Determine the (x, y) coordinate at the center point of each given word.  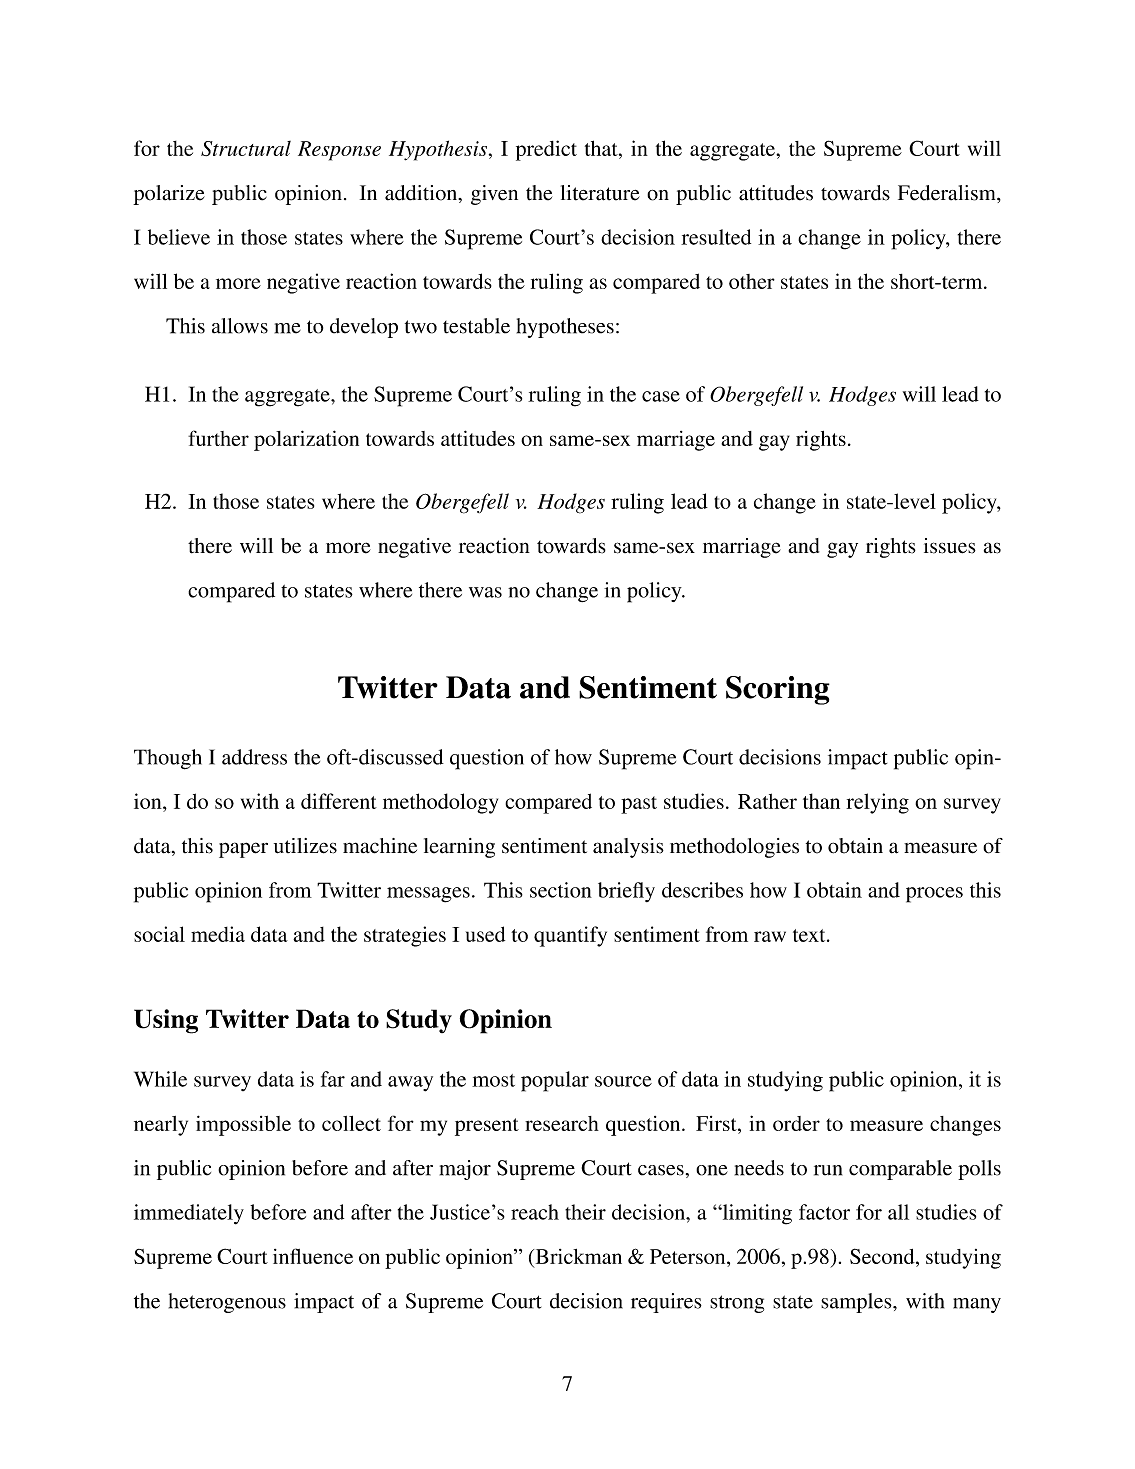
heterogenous (227, 1303)
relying (877, 803)
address (254, 757)
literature (600, 193)
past (639, 805)
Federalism (948, 193)
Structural (246, 148)
